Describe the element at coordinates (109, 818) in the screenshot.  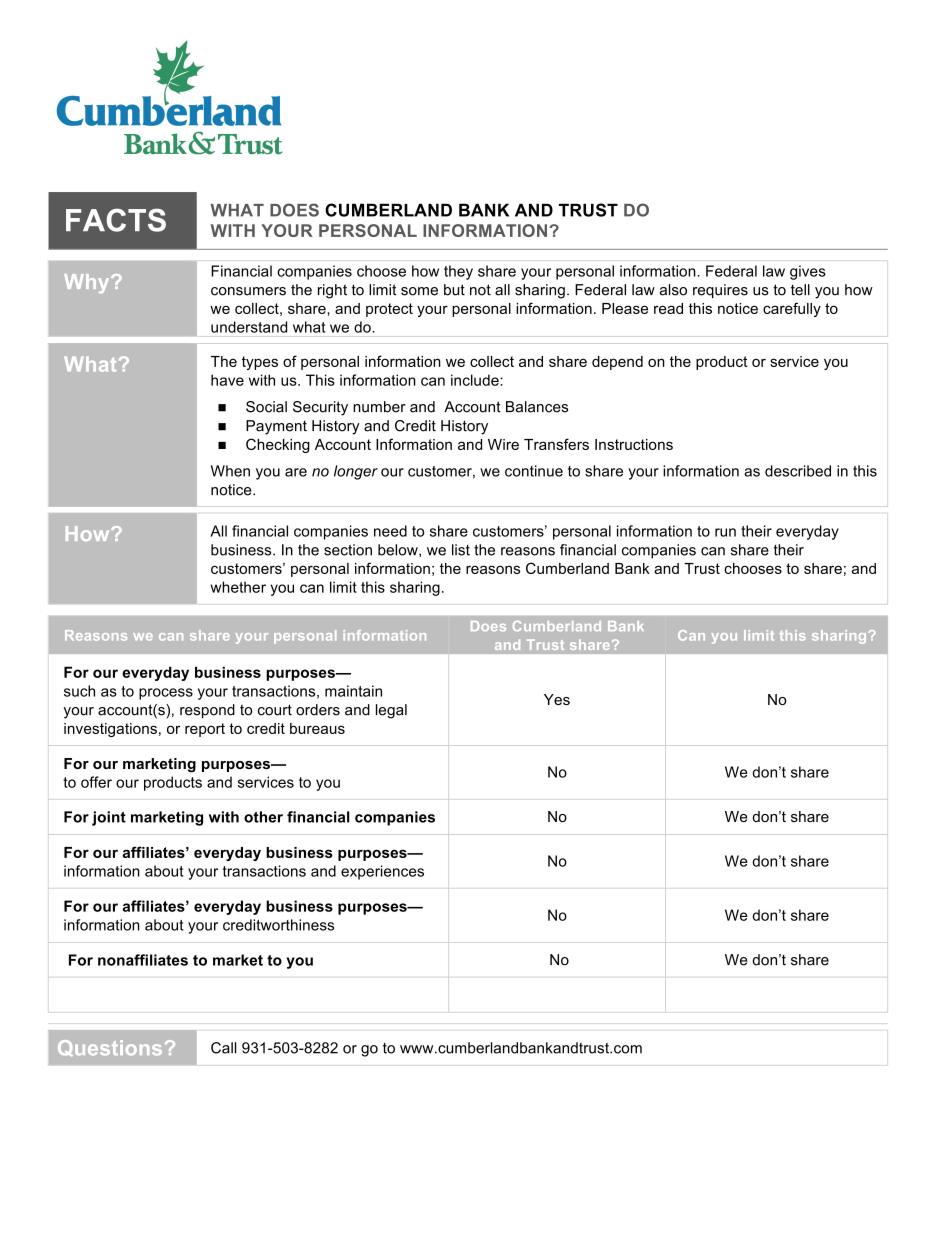
I see `joint` at that location.
